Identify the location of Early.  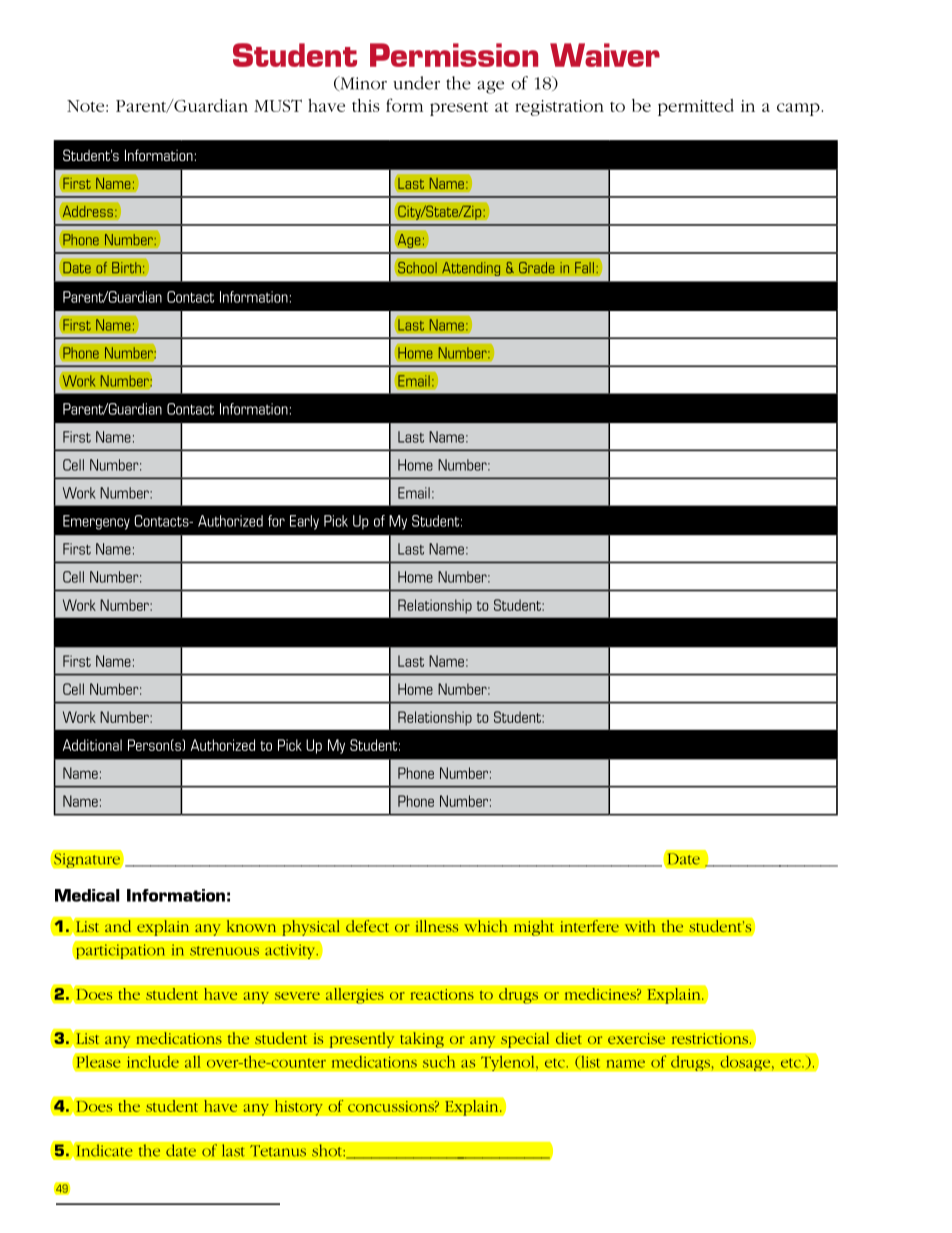
(304, 522).
